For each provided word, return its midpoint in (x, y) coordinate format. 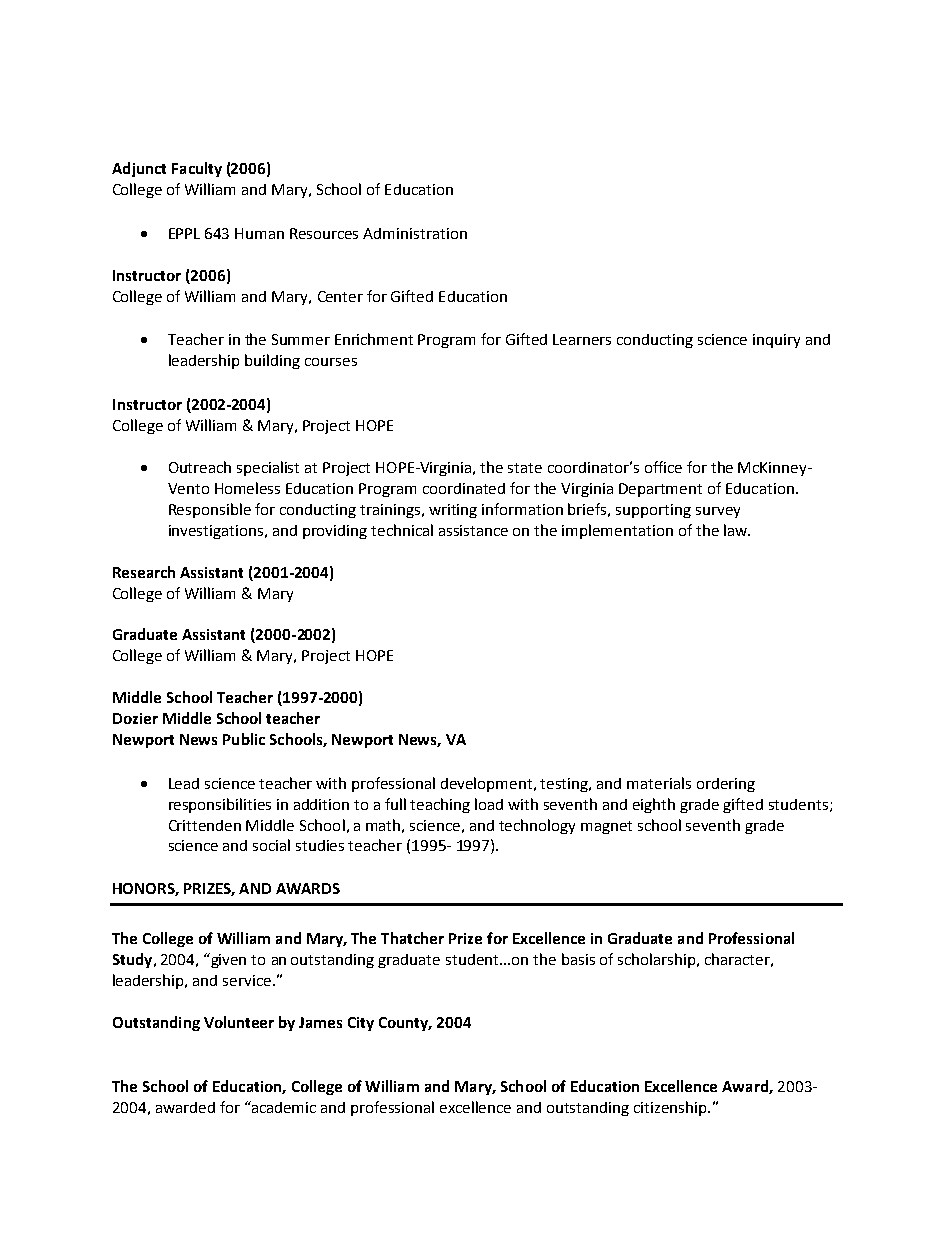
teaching (440, 805)
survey (718, 512)
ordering (726, 785)
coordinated (464, 488)
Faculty (197, 169)
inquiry (776, 341)
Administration (415, 233)
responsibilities (220, 805)
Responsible (210, 510)
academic (283, 1107)
